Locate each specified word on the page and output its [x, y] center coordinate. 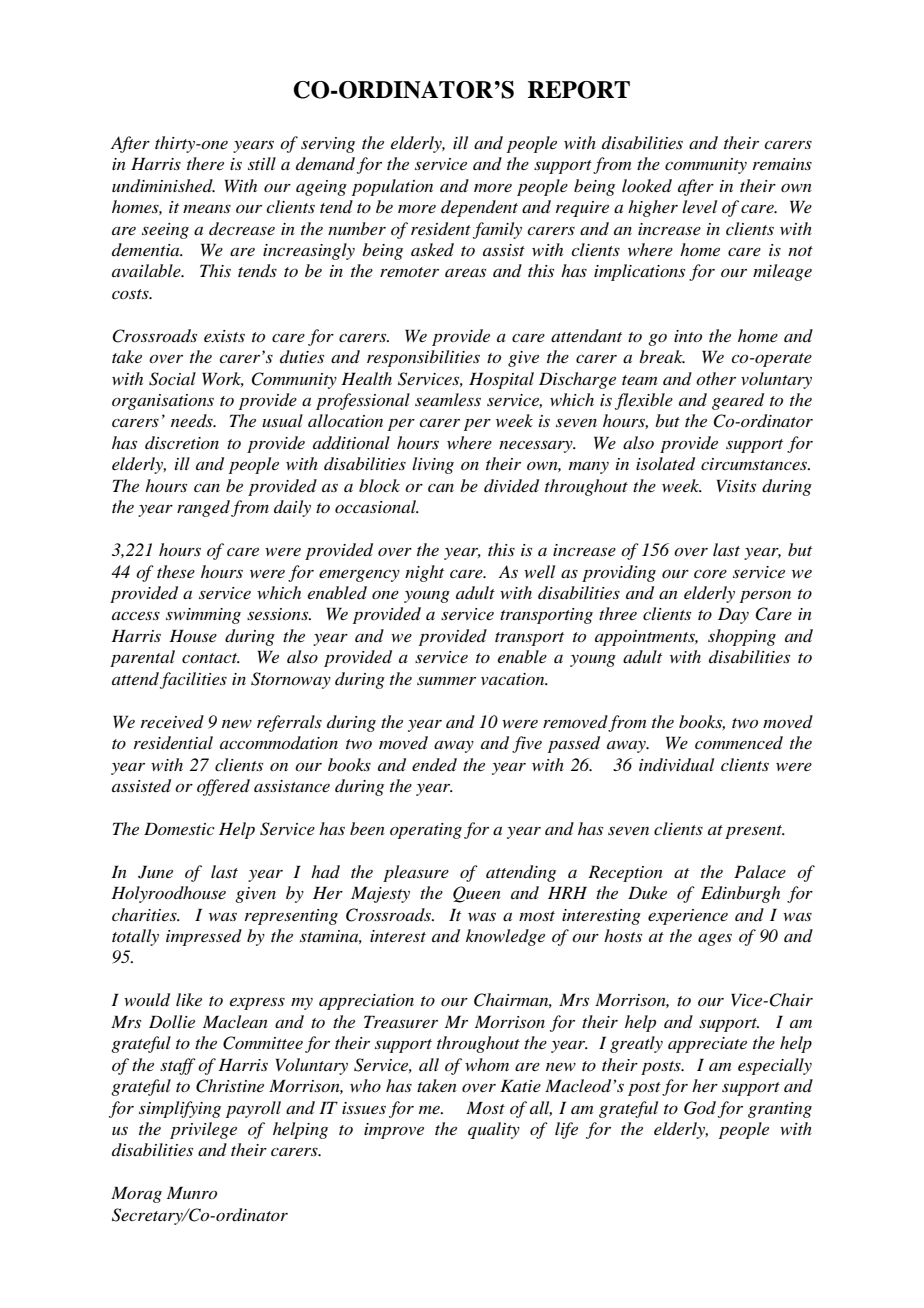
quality [494, 1130]
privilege [203, 1130]
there [205, 163]
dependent [479, 208]
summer [446, 681]
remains [782, 164]
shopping [742, 637]
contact [211, 658]
